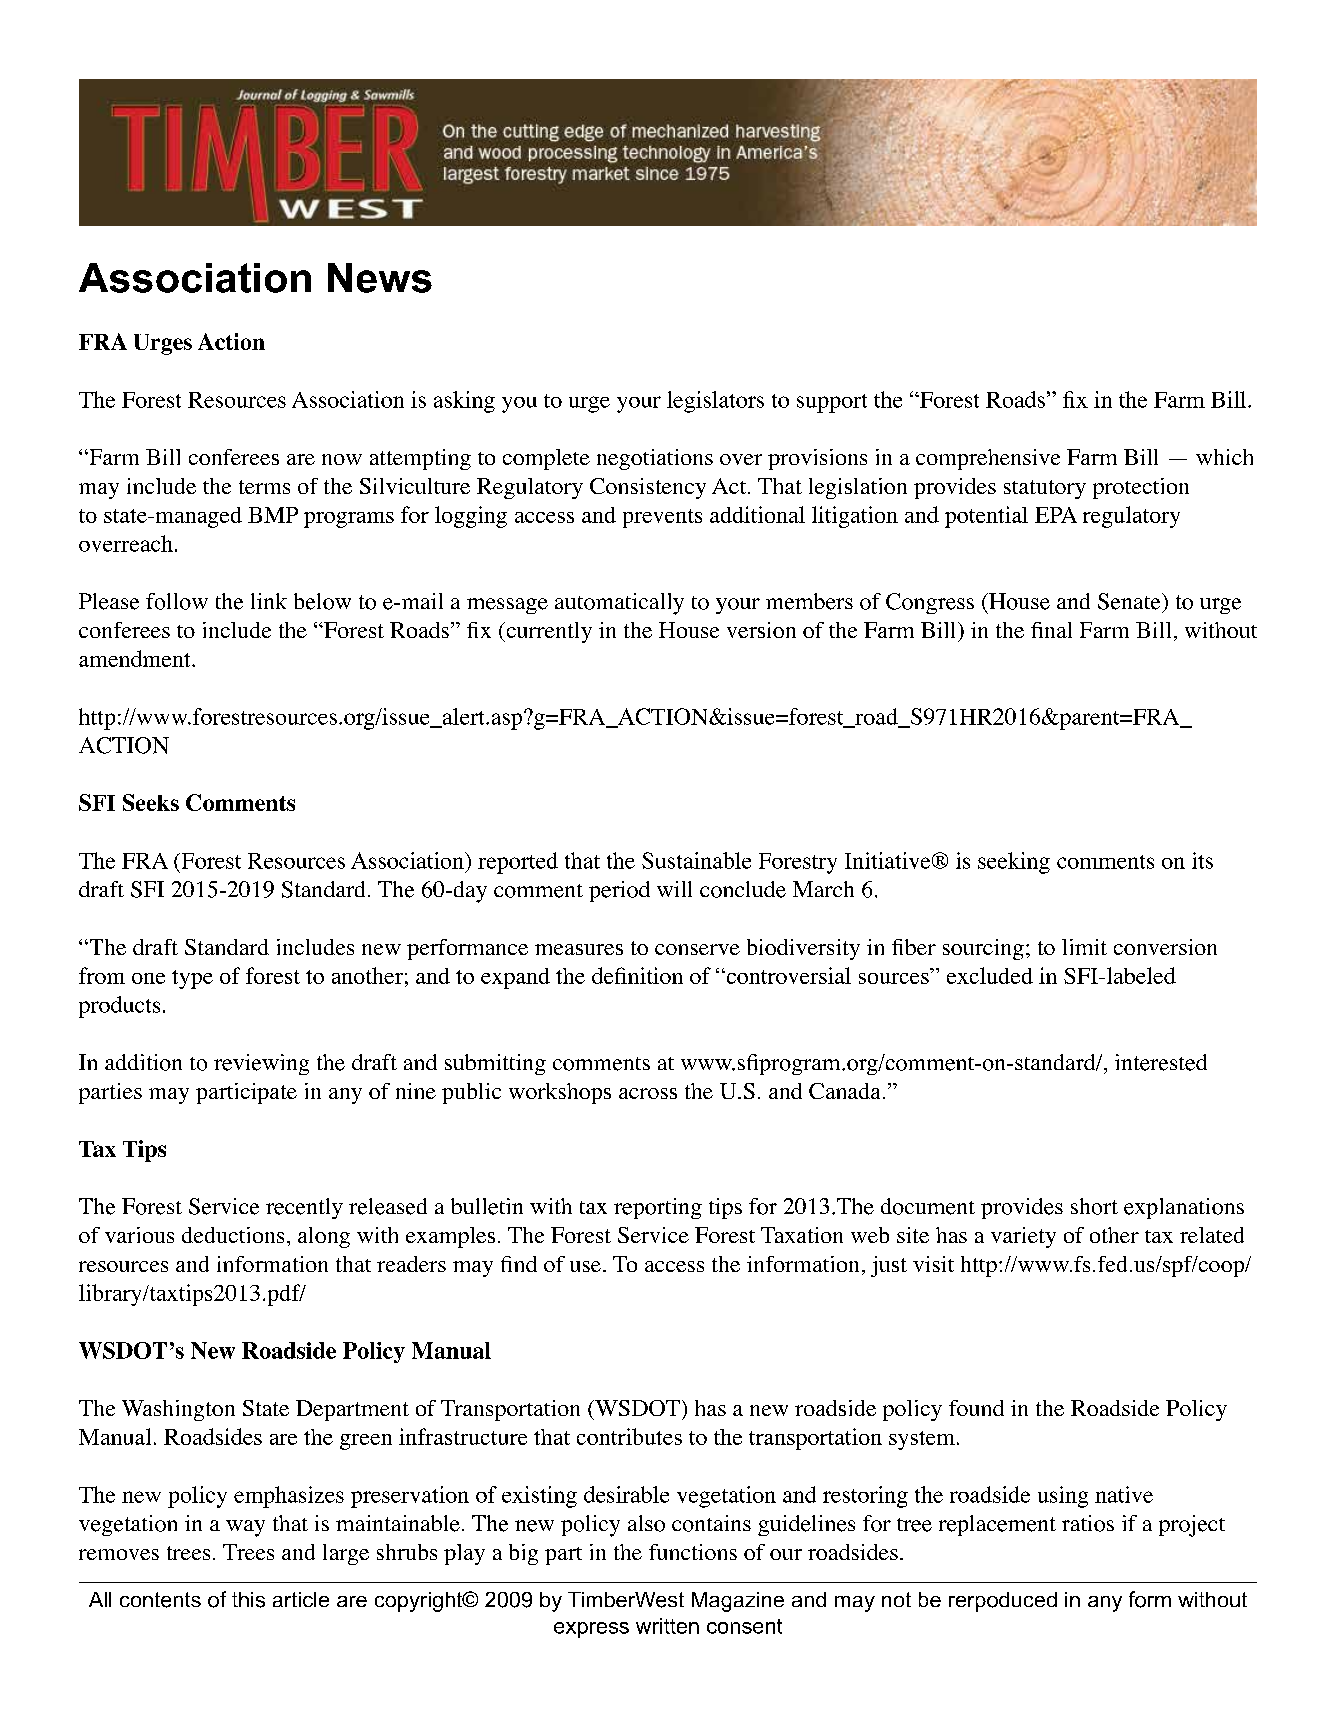  I want to click on written, so click(667, 1626).
